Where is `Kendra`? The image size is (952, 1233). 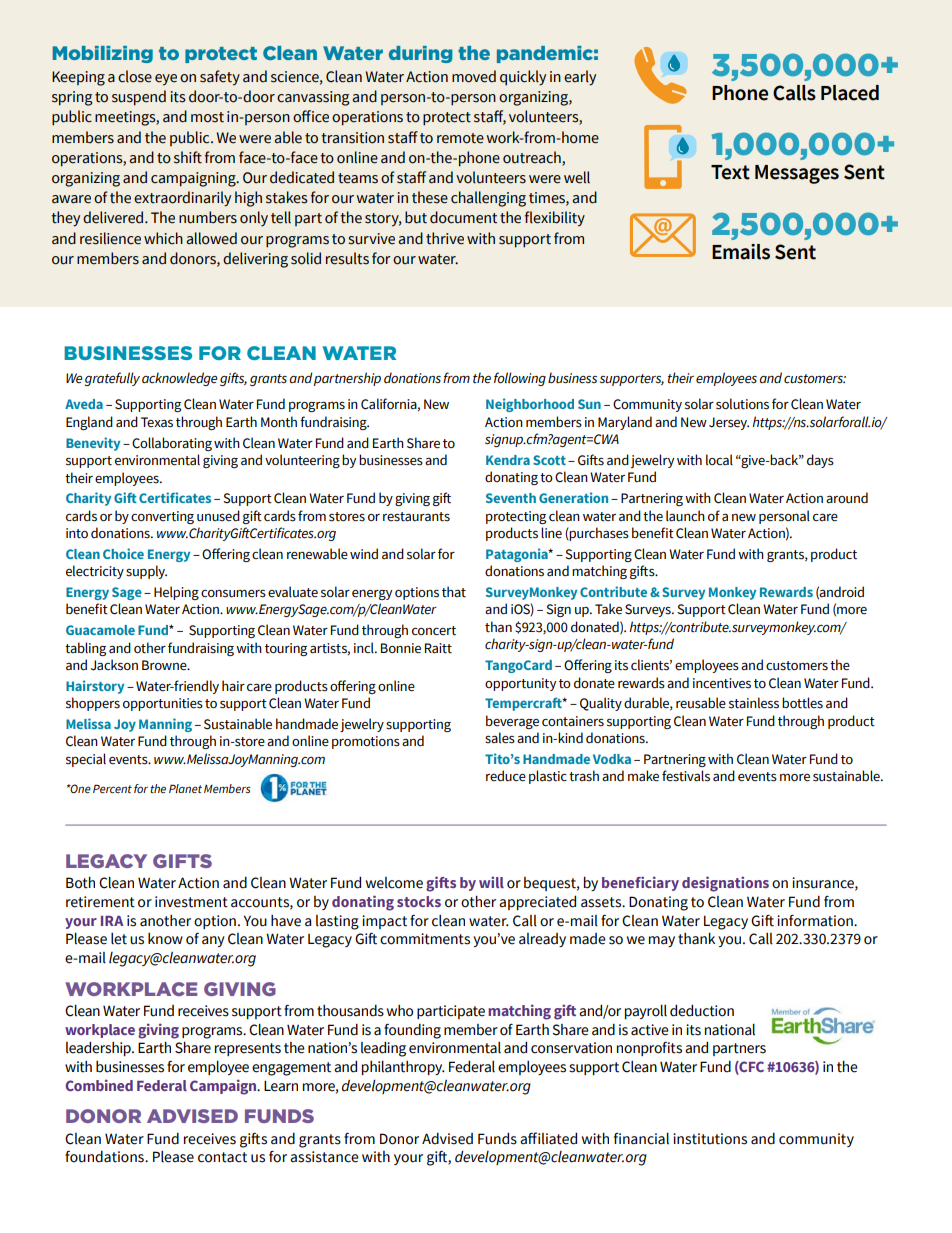
Kendra is located at coordinates (508, 460).
